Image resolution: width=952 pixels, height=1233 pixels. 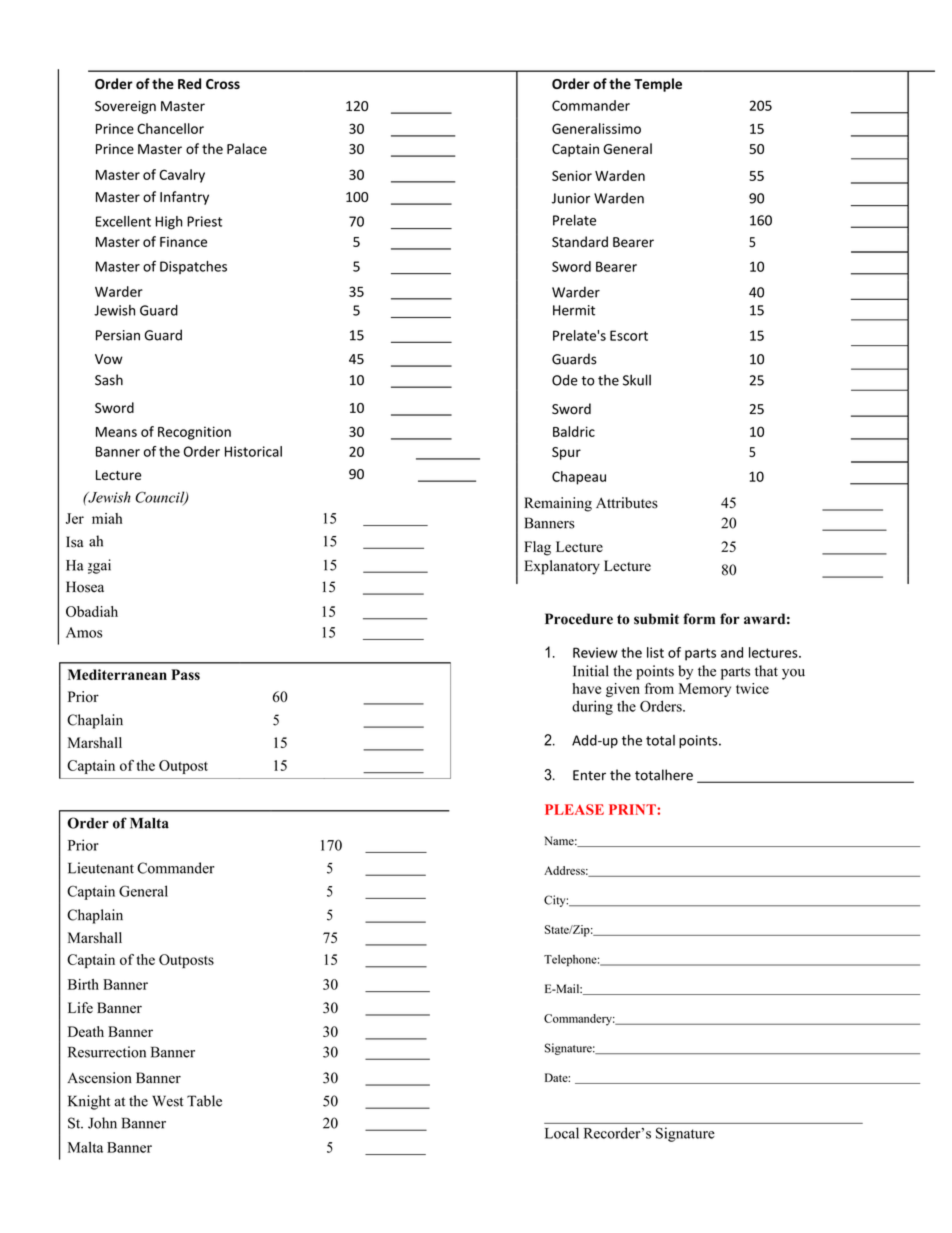 I want to click on Recognition, so click(x=194, y=433).
